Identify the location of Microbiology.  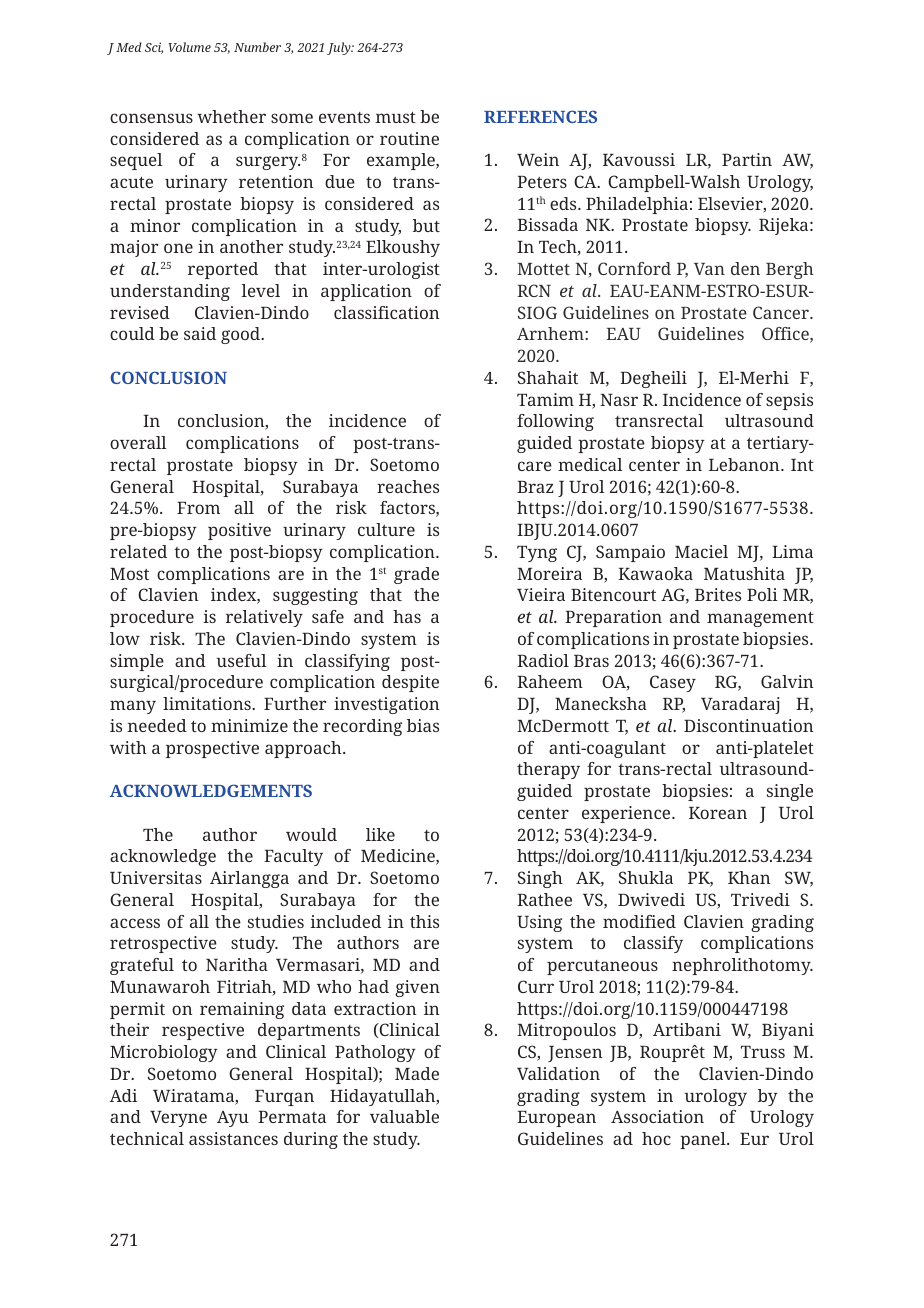
(164, 1053).
